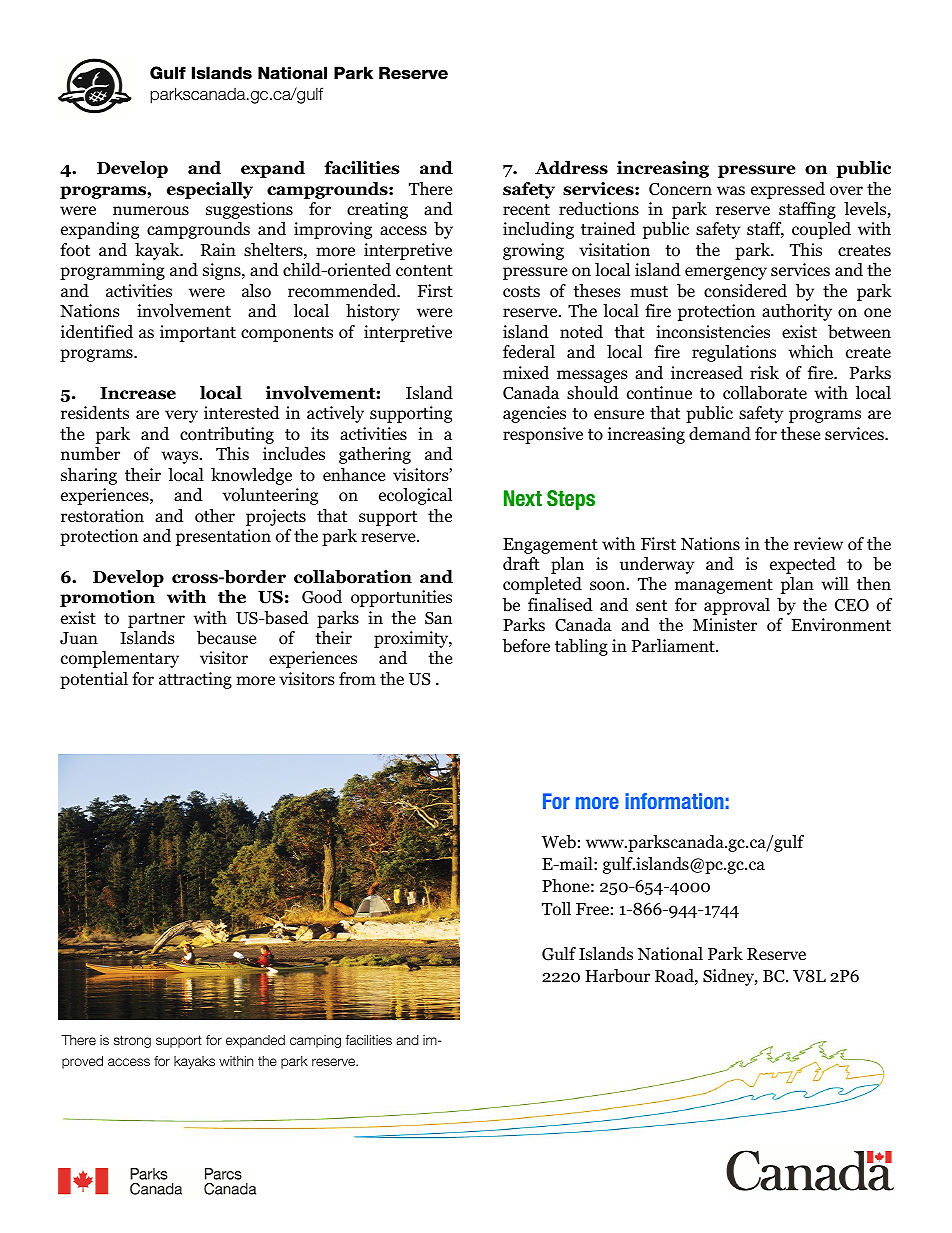 The height and width of the screenshot is (1233, 952). What do you see at coordinates (151, 211) in the screenshot?
I see `numerous` at bounding box center [151, 211].
